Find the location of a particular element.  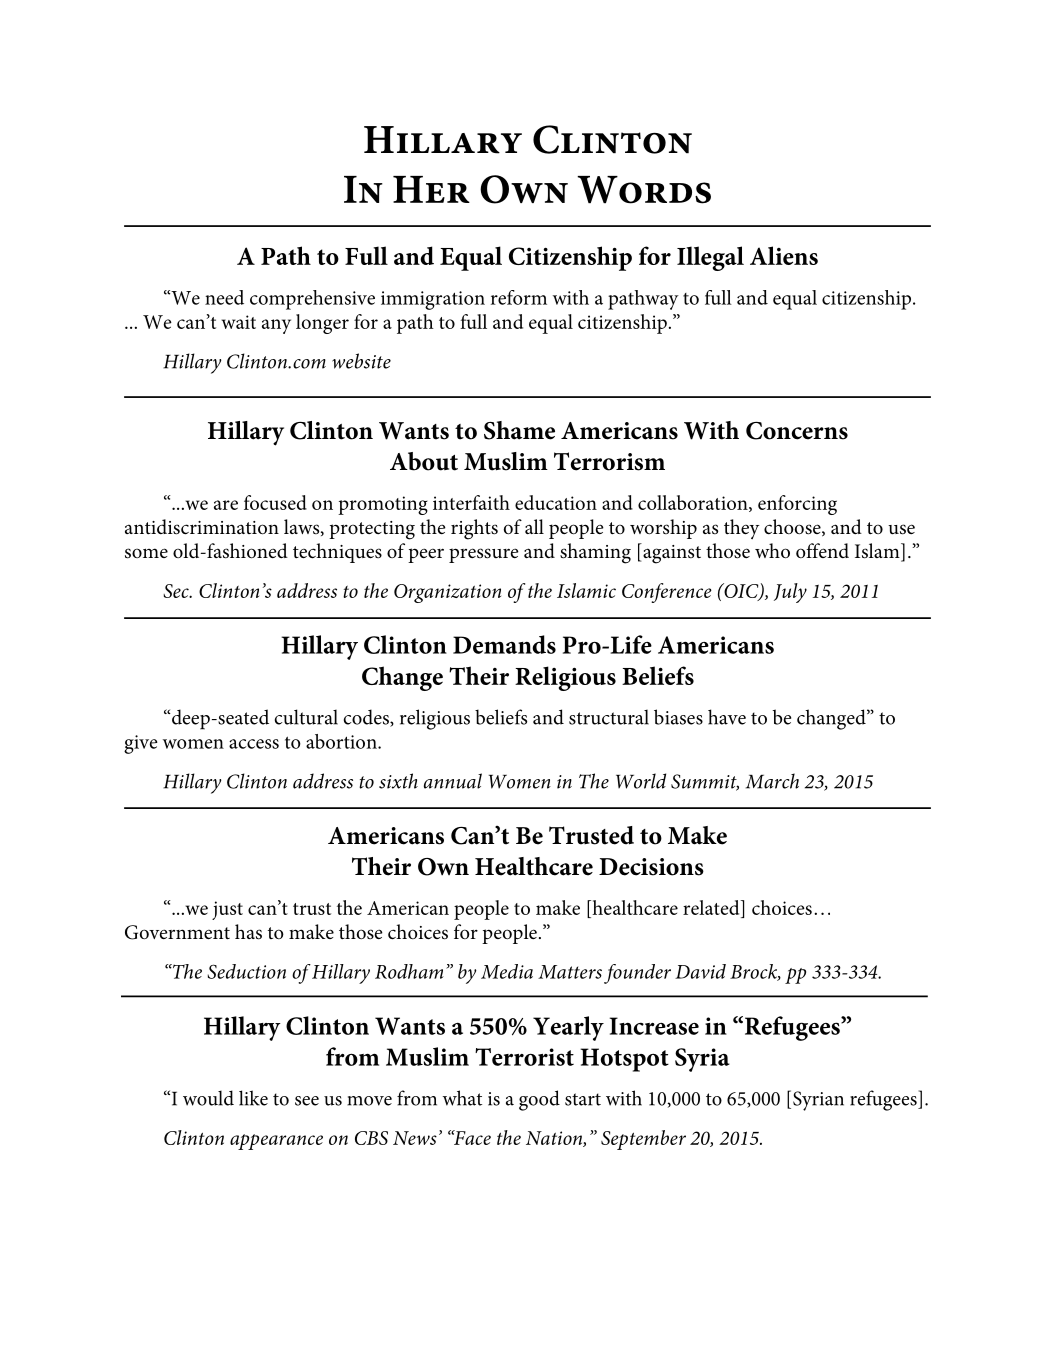

Illegal is located at coordinates (710, 258).
